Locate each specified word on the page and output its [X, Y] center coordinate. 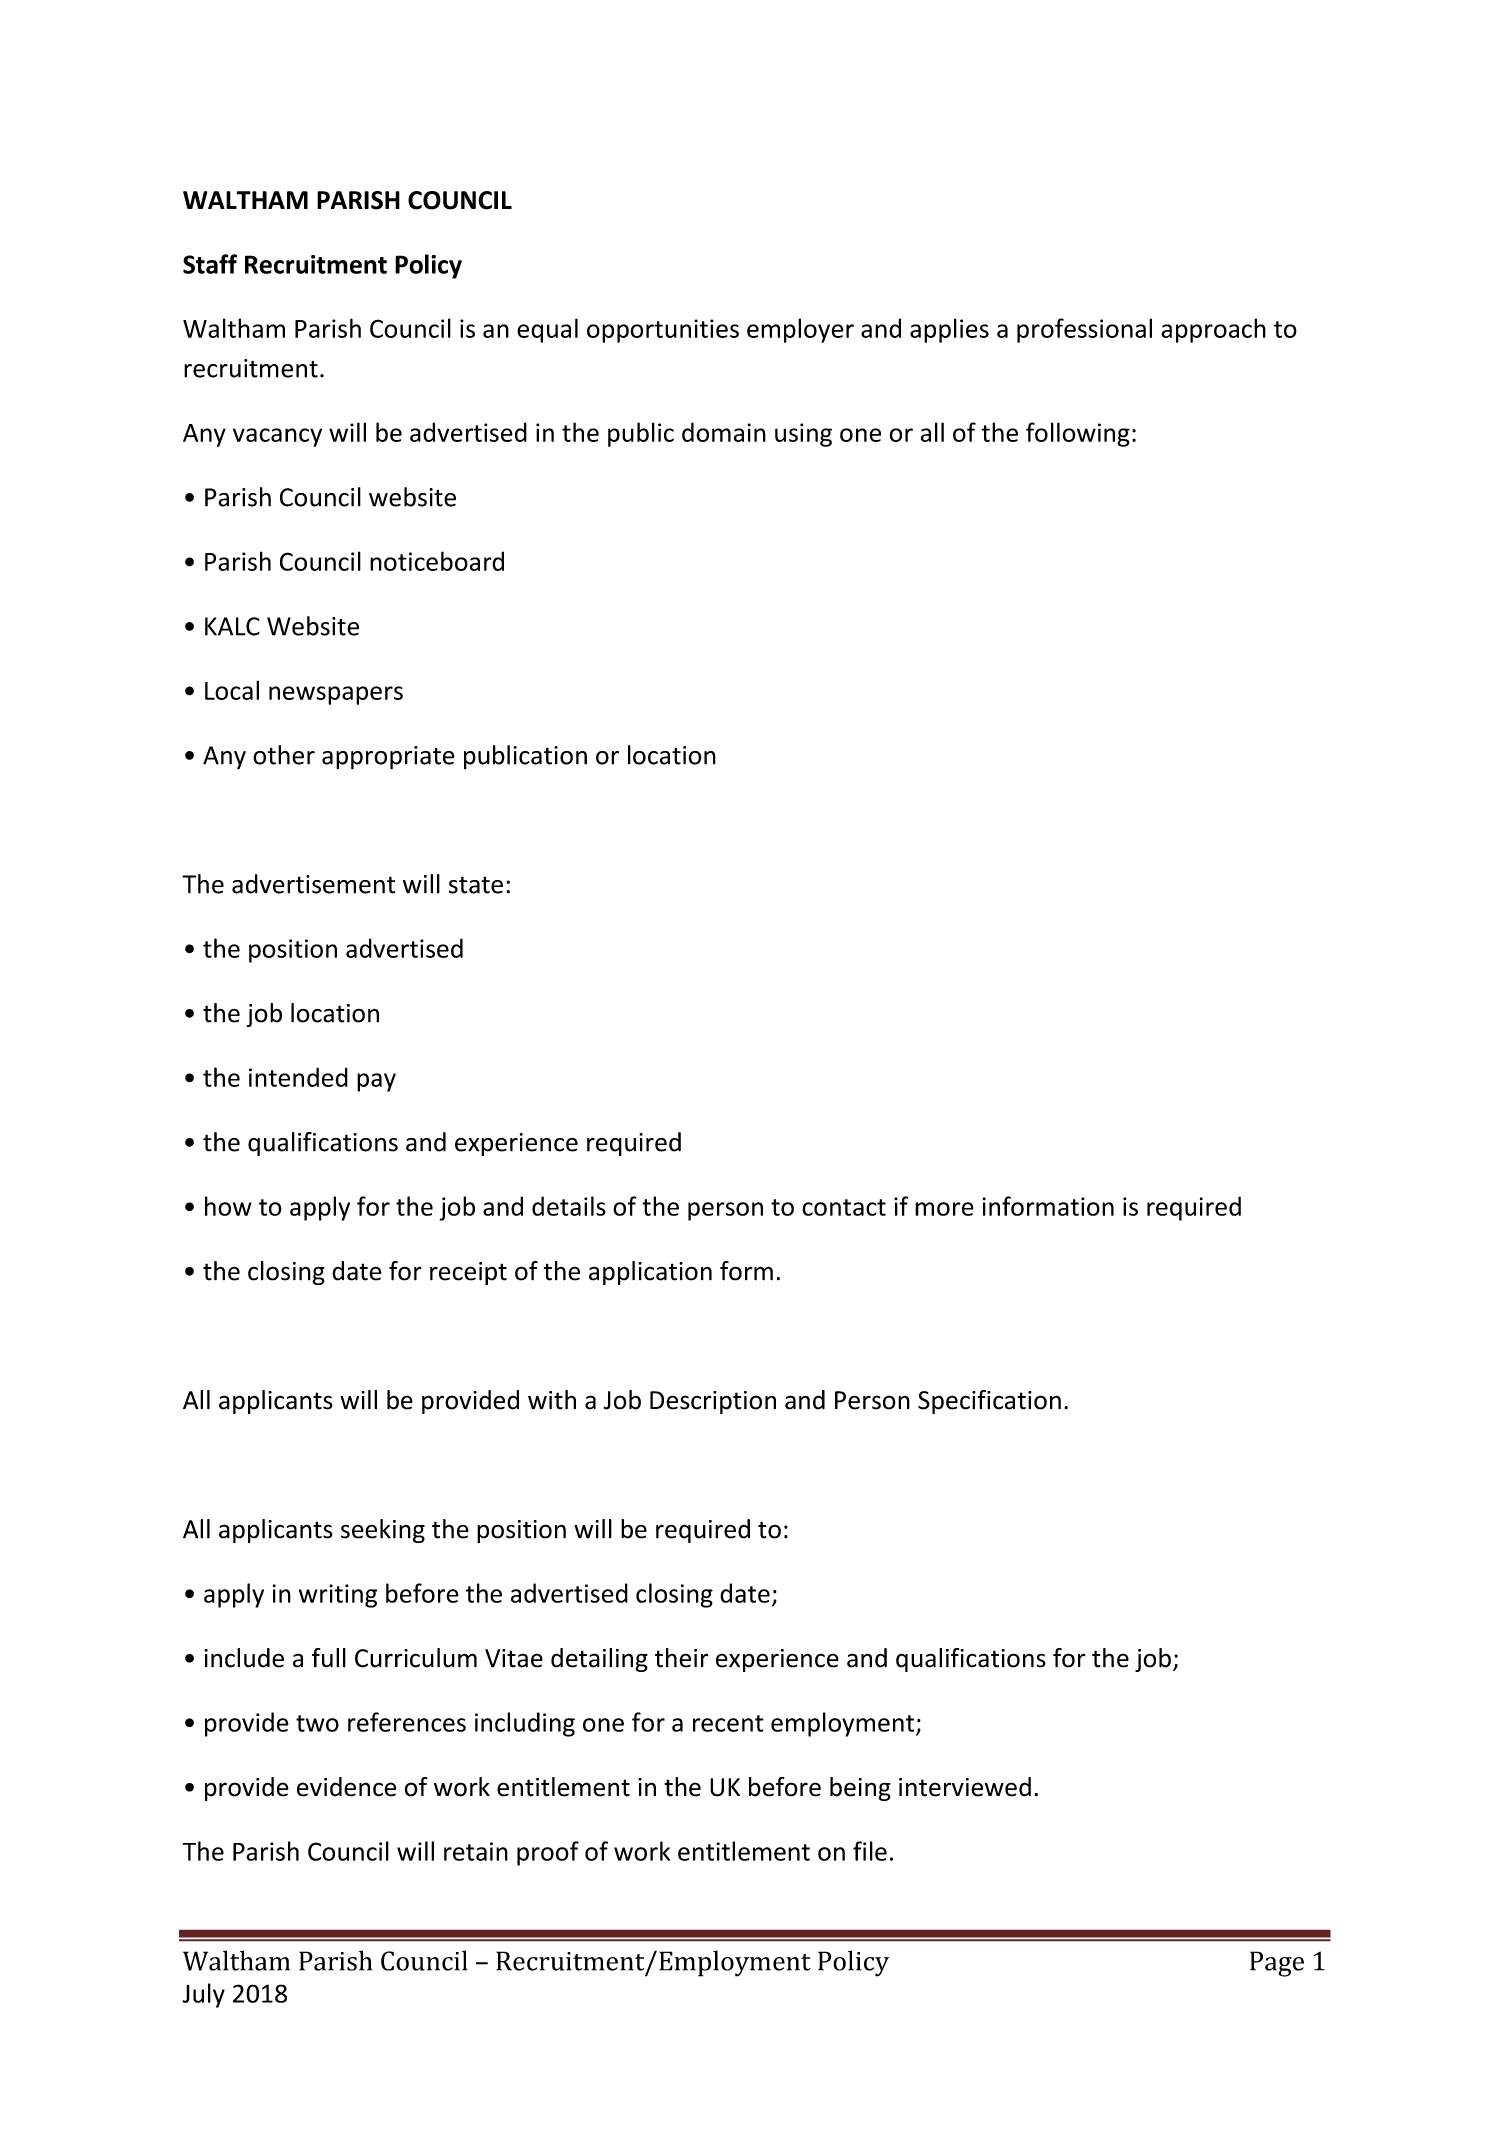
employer [800, 330]
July [203, 1995]
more [944, 1209]
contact [844, 1207]
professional [1084, 330]
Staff [210, 264]
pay [376, 1082]
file [870, 1851]
